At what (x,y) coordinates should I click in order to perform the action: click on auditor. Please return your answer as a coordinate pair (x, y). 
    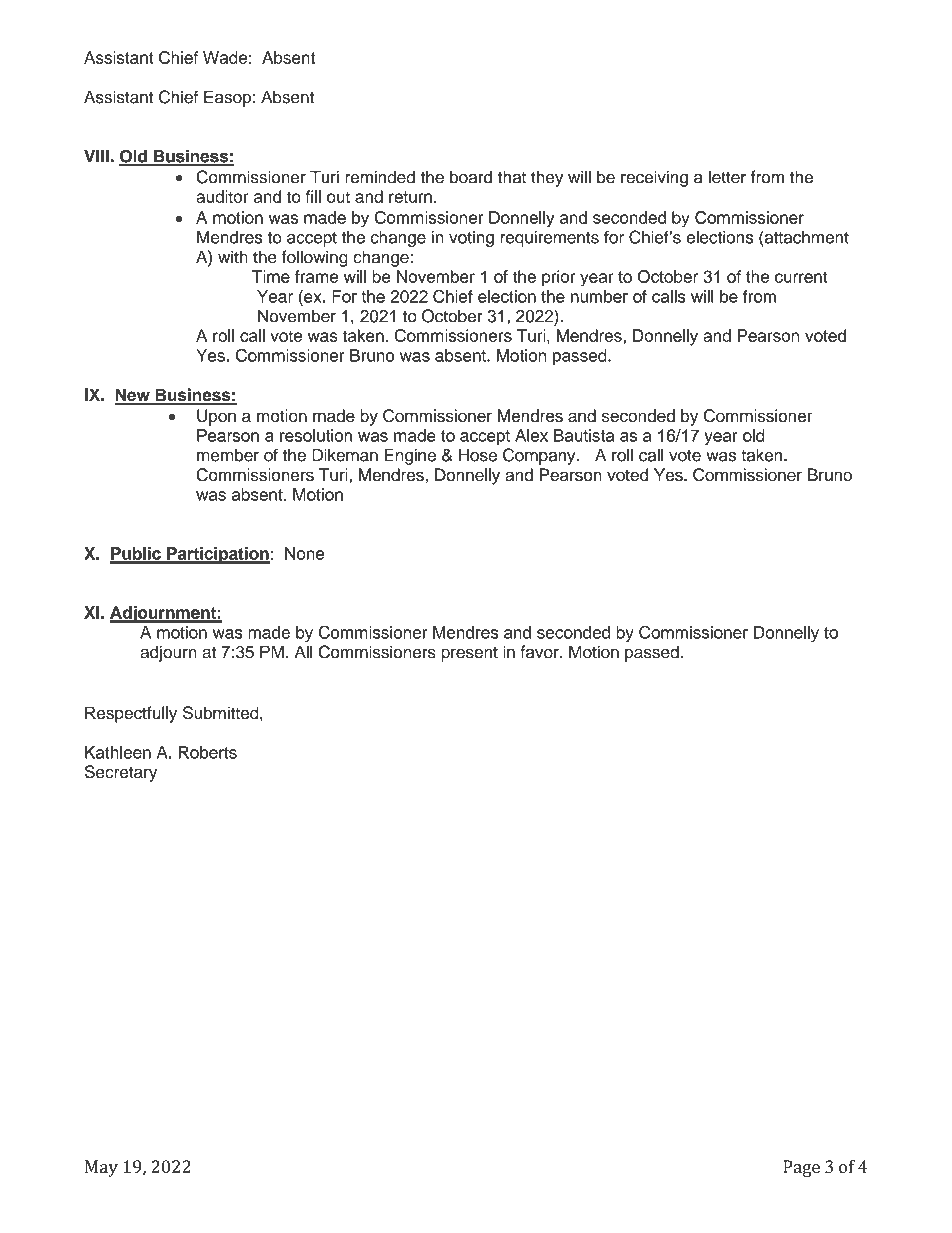
    Looking at the image, I should click on (222, 196).
